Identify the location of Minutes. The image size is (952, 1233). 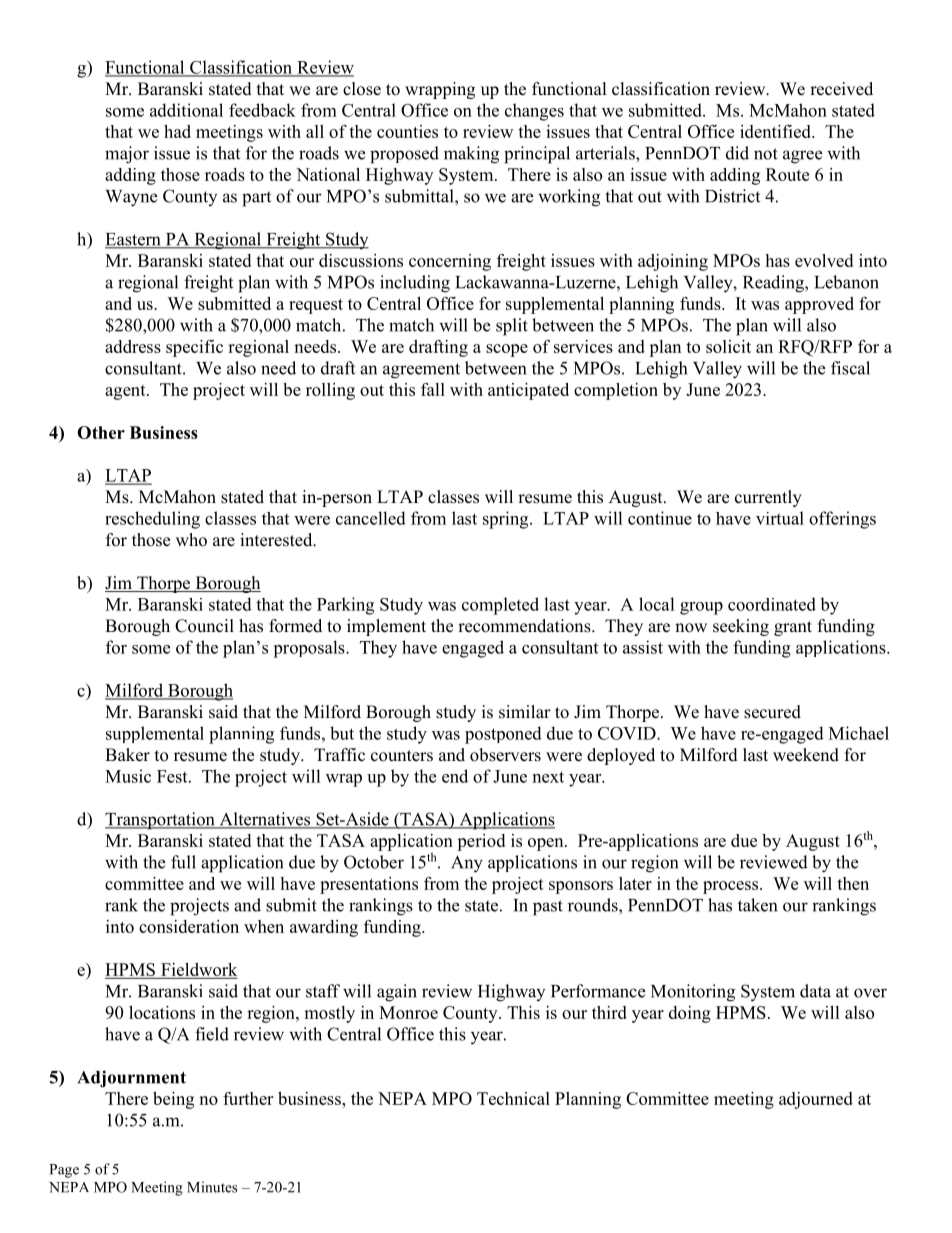
(212, 1187).
